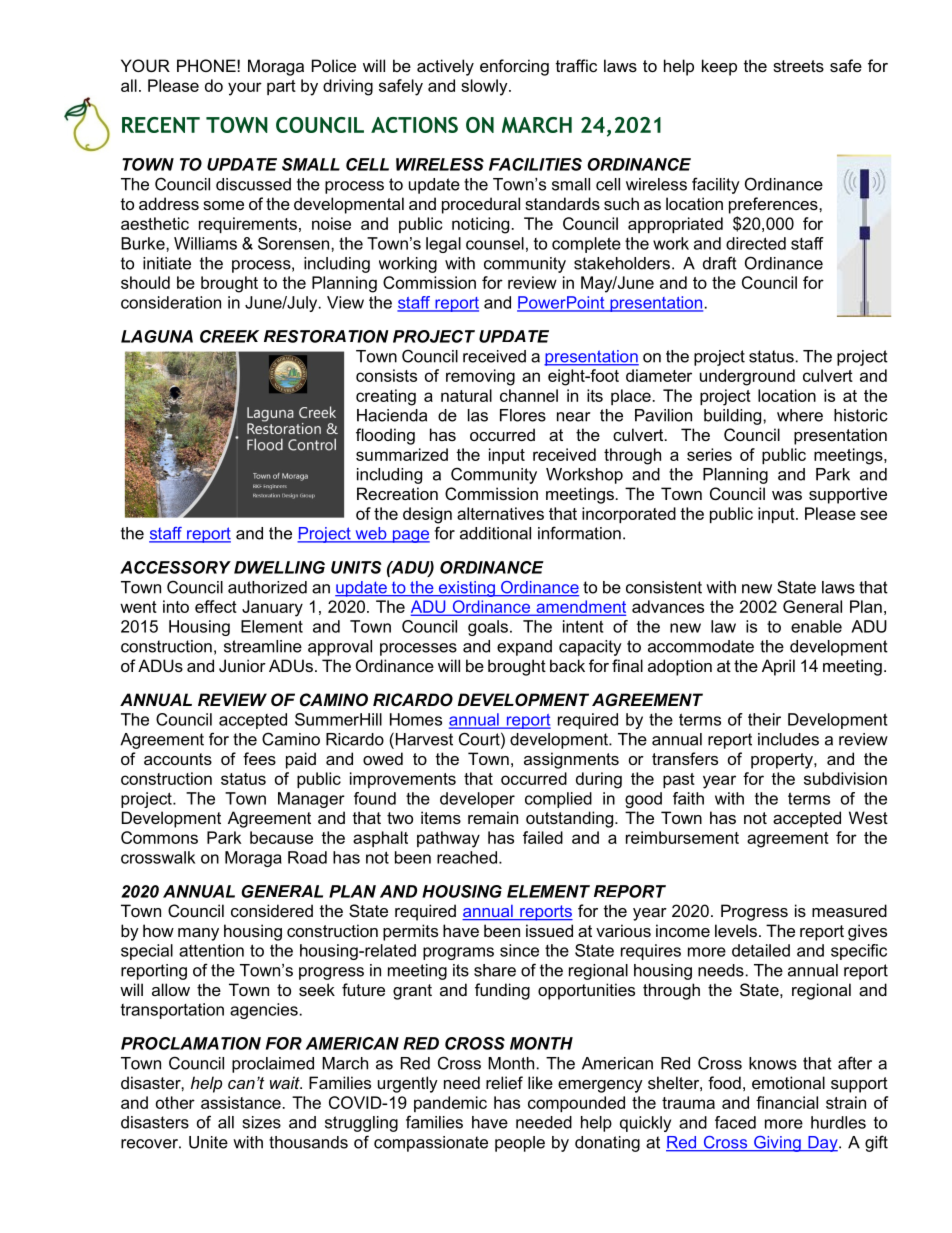 The width and height of the page is (952, 1233). I want to click on alternatives, so click(500, 513).
